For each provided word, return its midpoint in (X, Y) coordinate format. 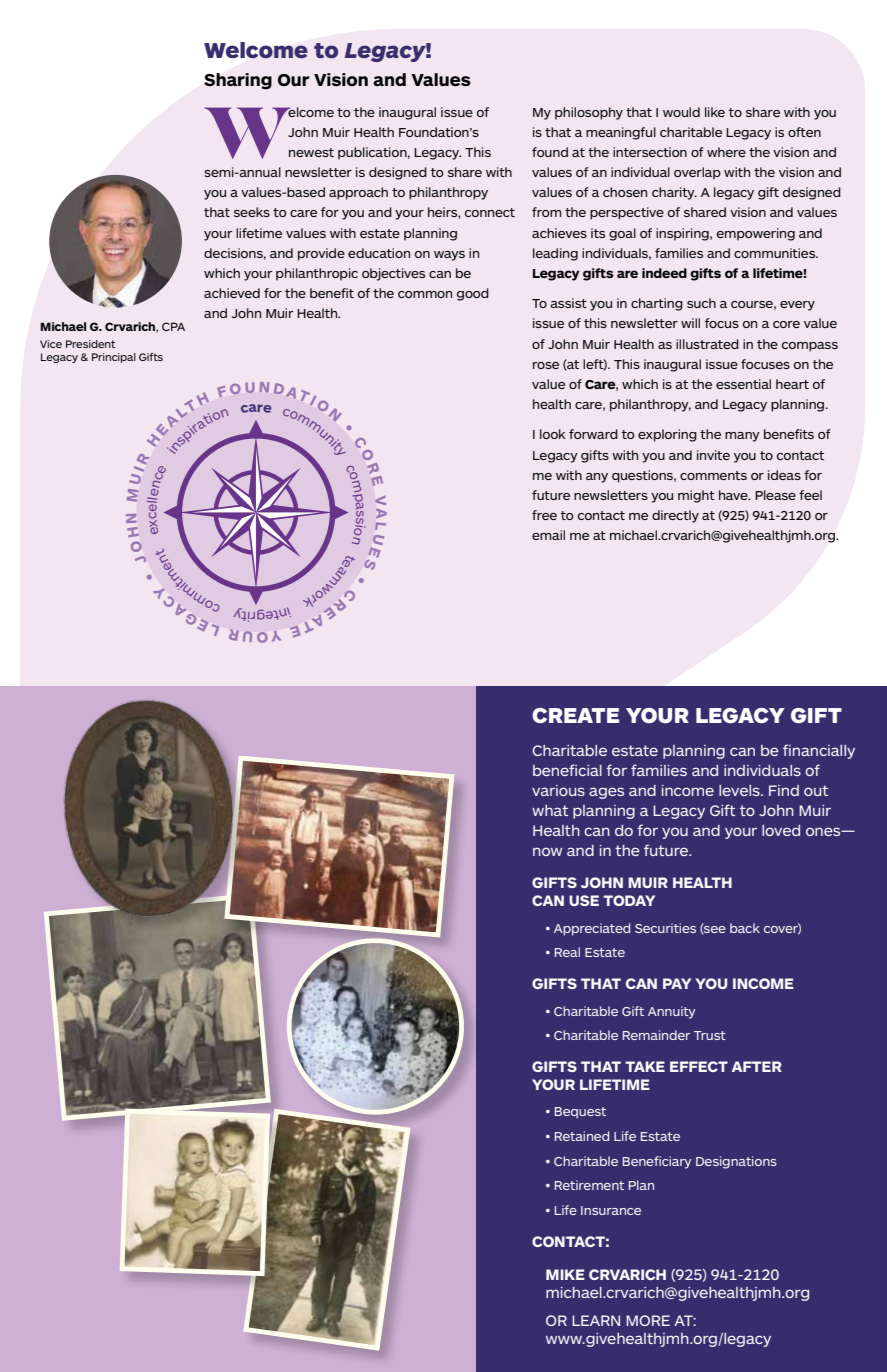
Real (567, 952)
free (544, 515)
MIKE (565, 1274)
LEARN (596, 1320)
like (715, 112)
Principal (114, 358)
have (734, 495)
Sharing (238, 81)
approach (358, 193)
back (745, 928)
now (547, 851)
